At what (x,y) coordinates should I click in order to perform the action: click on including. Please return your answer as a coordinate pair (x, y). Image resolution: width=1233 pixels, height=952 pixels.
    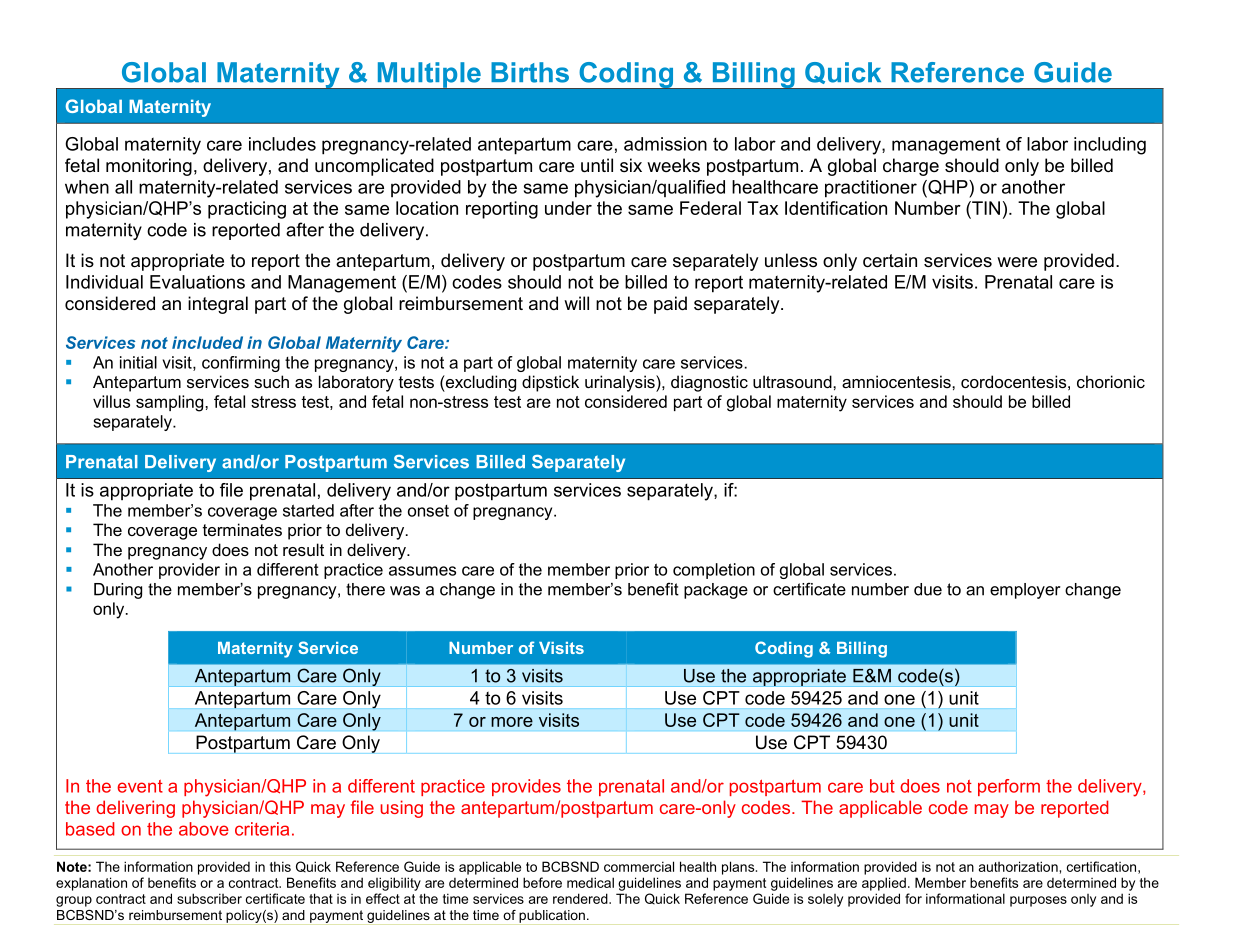
    Looking at the image, I should click on (1110, 146).
